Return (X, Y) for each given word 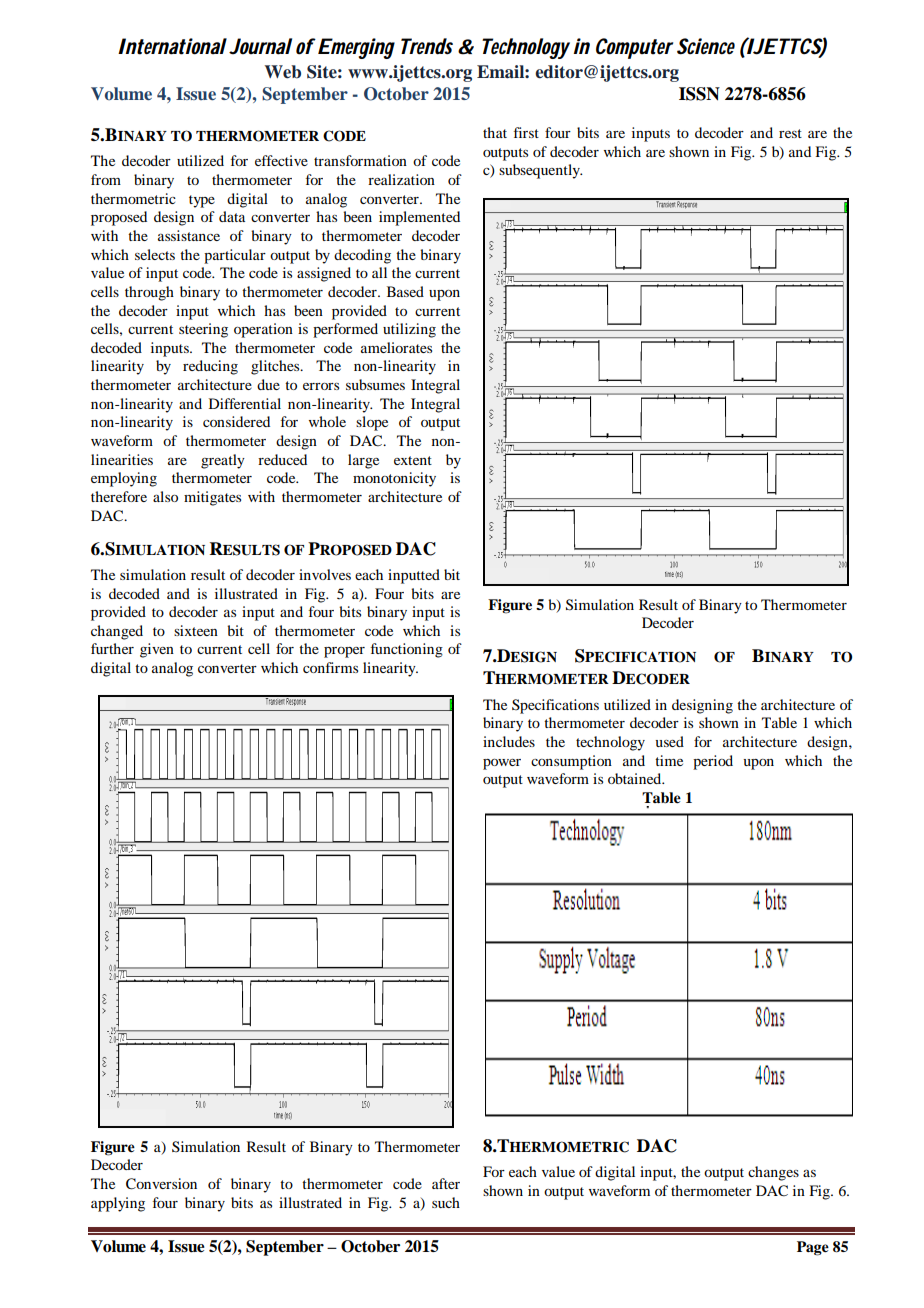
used (669, 741)
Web (283, 72)
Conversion (161, 1184)
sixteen (196, 630)
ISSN (699, 94)
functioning (407, 650)
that (495, 132)
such (446, 1202)
